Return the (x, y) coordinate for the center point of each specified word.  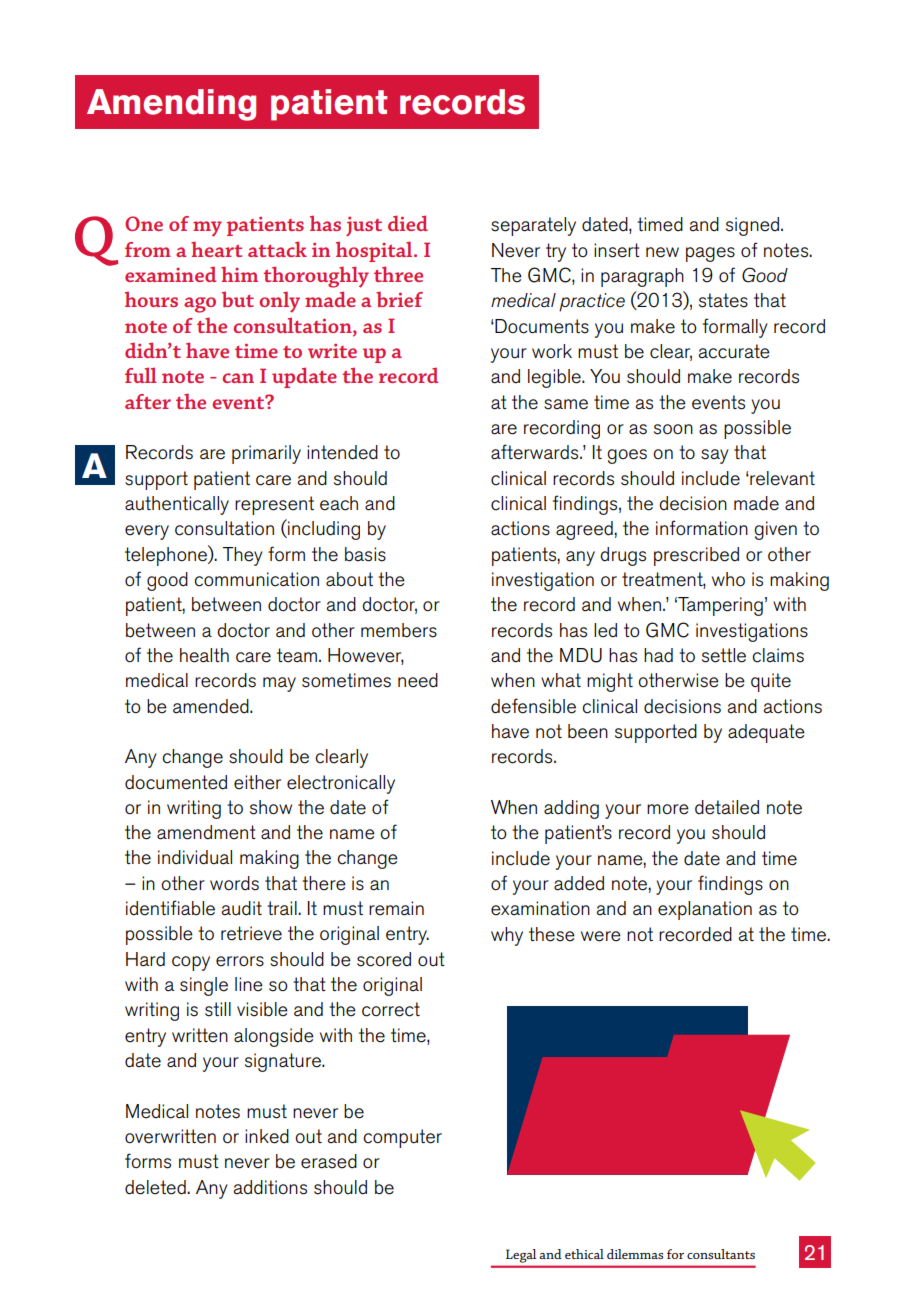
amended (212, 706)
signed (754, 226)
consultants (721, 1254)
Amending (171, 105)
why (507, 936)
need (418, 680)
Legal (521, 1256)
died (408, 223)
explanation (705, 910)
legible (555, 378)
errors (240, 961)
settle (724, 655)
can (238, 378)
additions (270, 1187)
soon (673, 429)
